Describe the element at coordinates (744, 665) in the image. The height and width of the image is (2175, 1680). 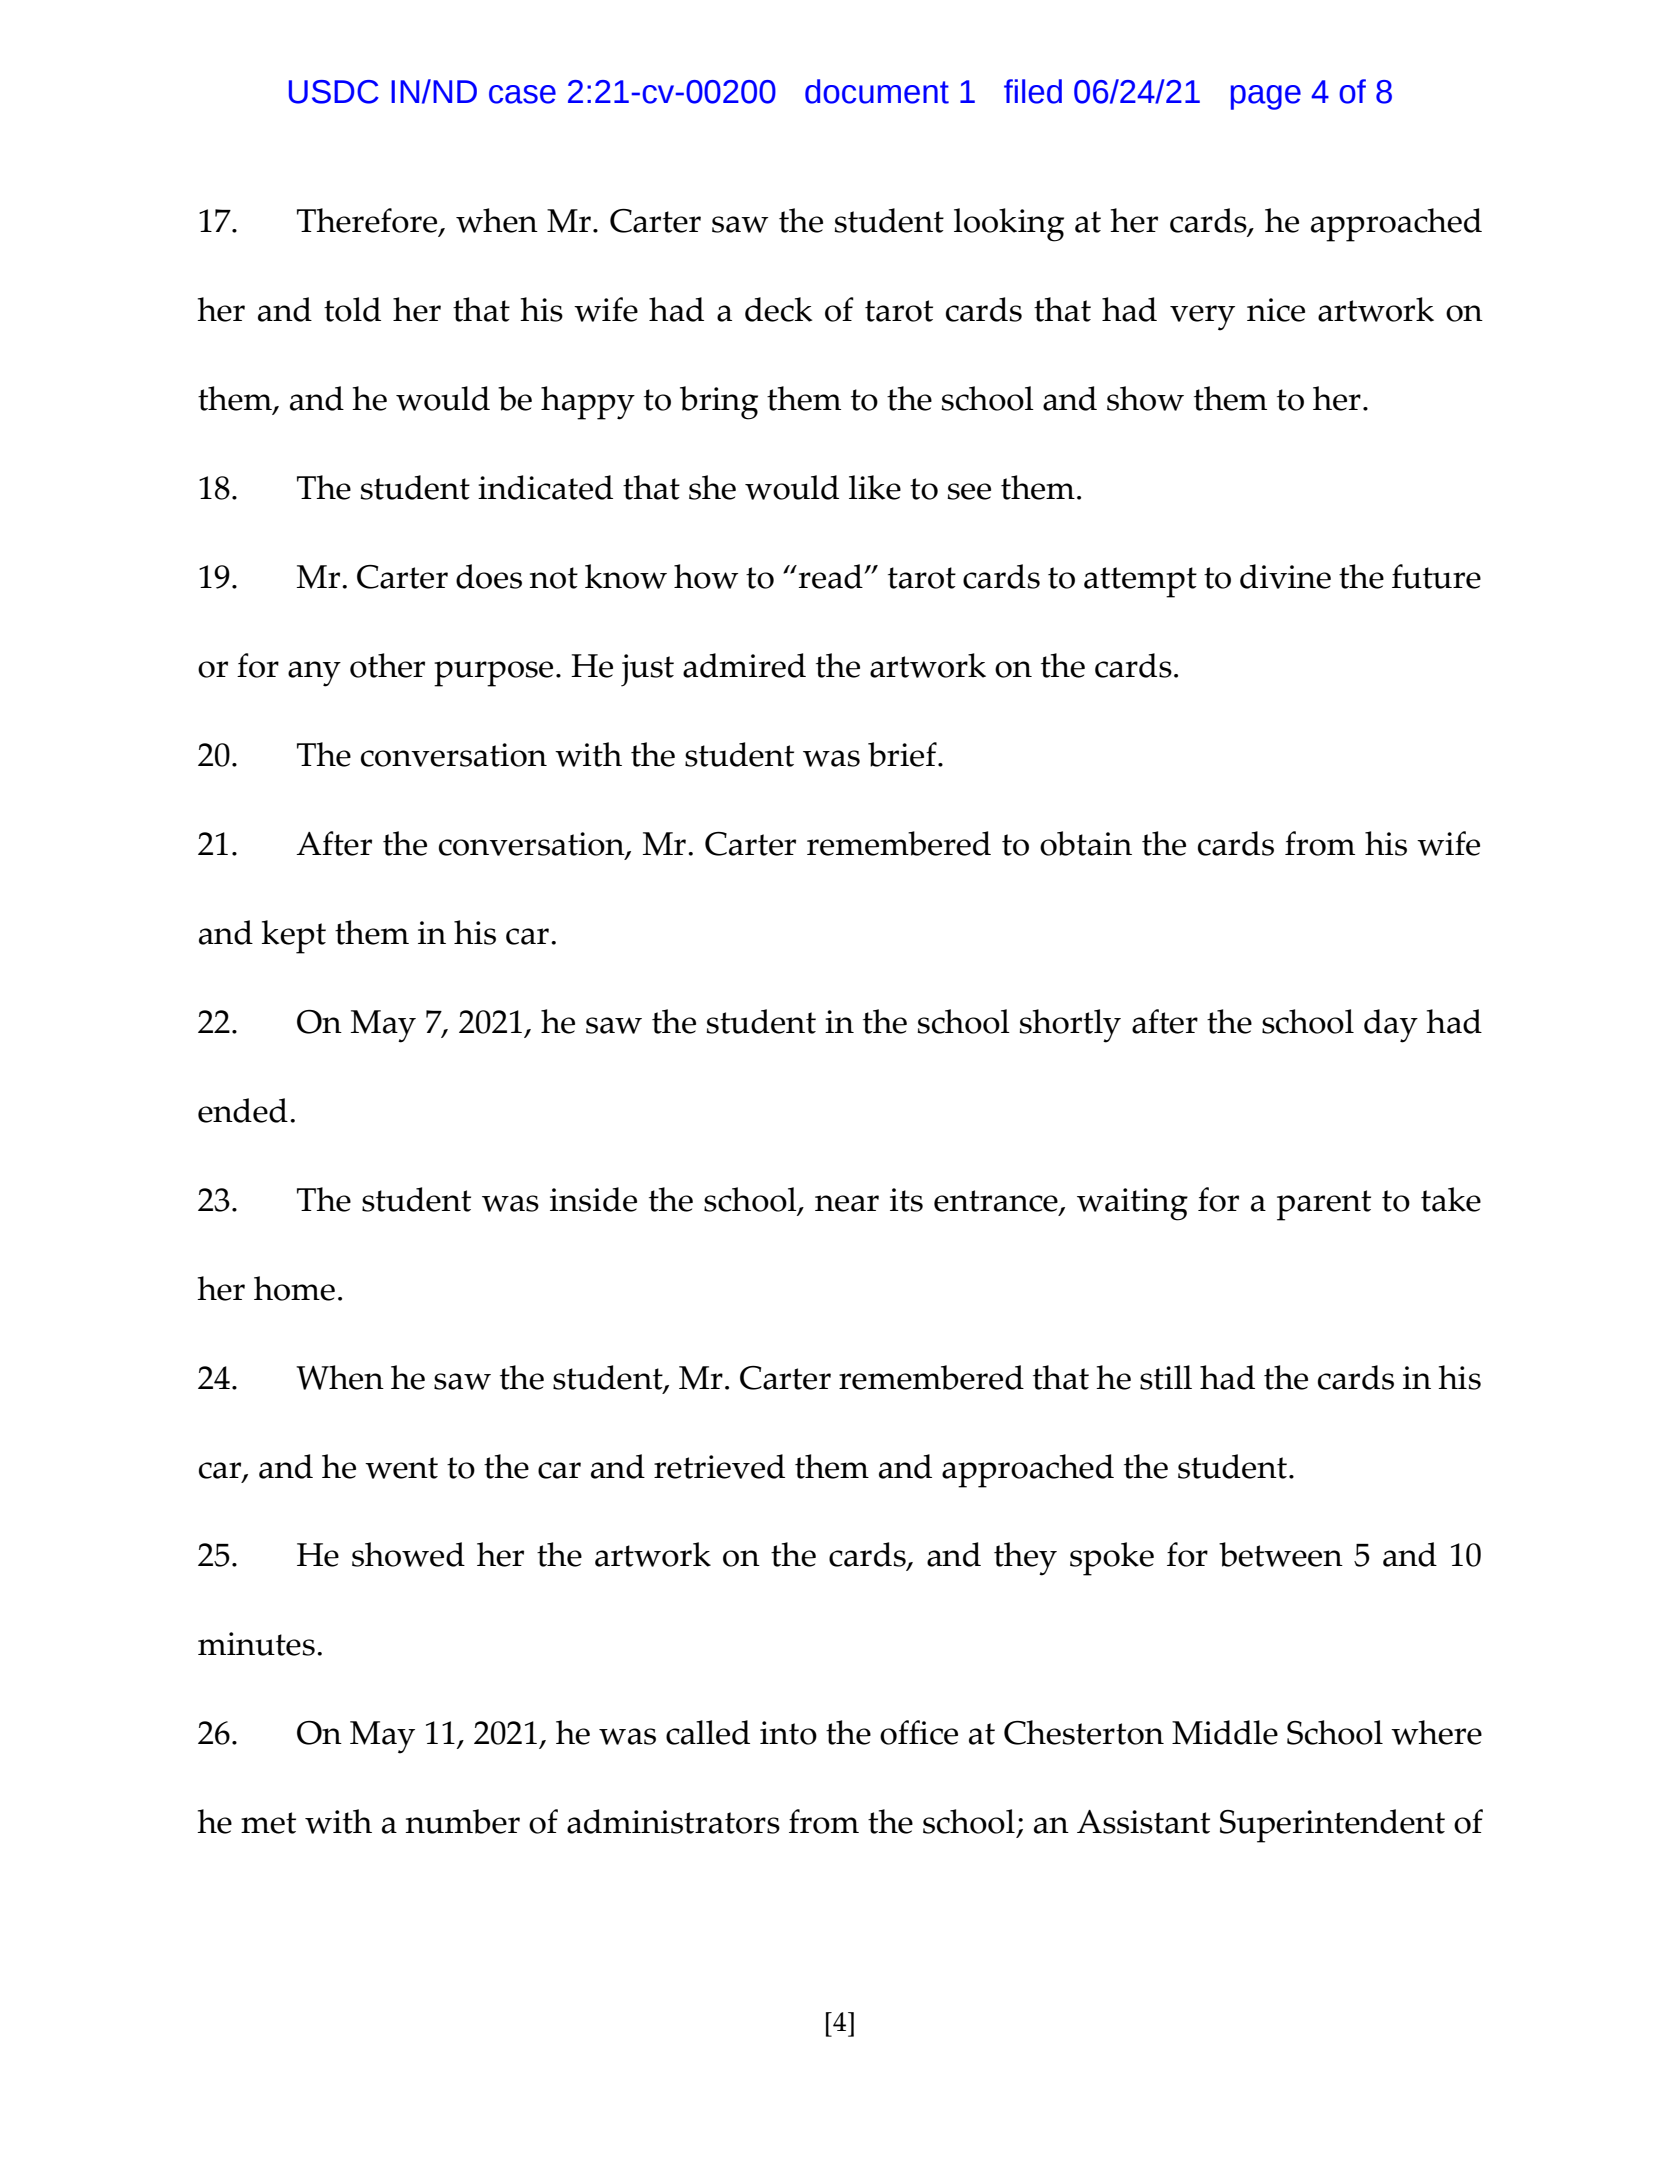
I see `admired` at that location.
